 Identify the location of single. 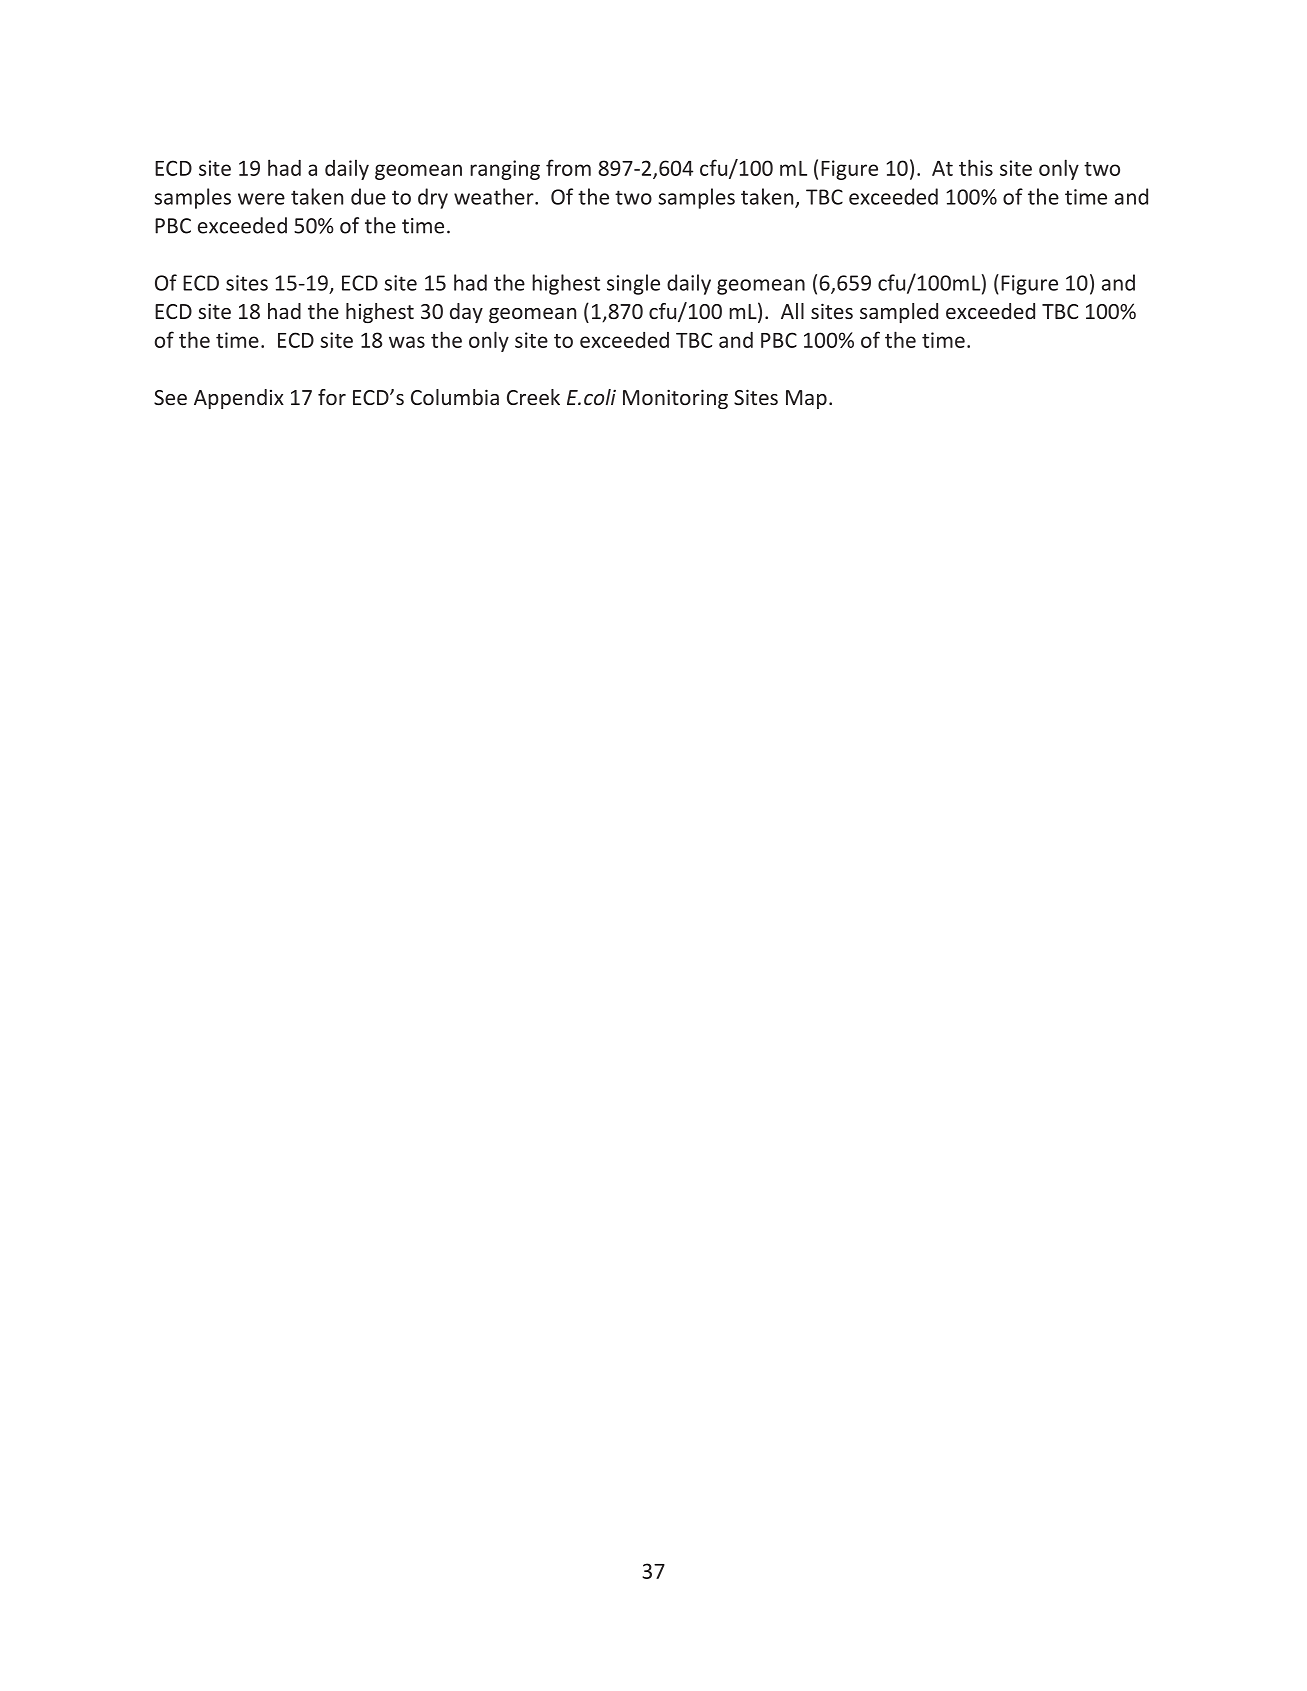
(633, 284).
